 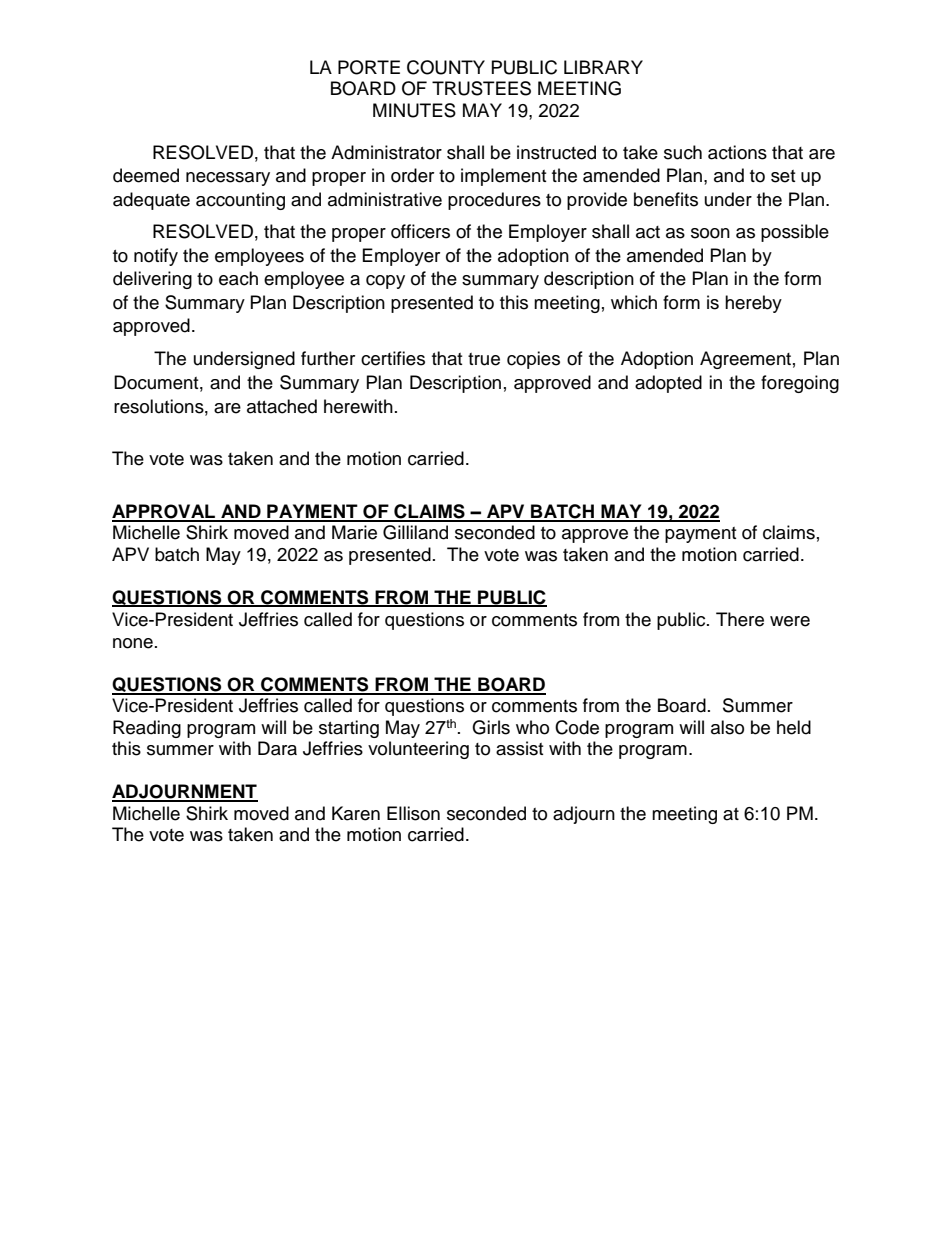 I want to click on each, so click(x=238, y=278).
